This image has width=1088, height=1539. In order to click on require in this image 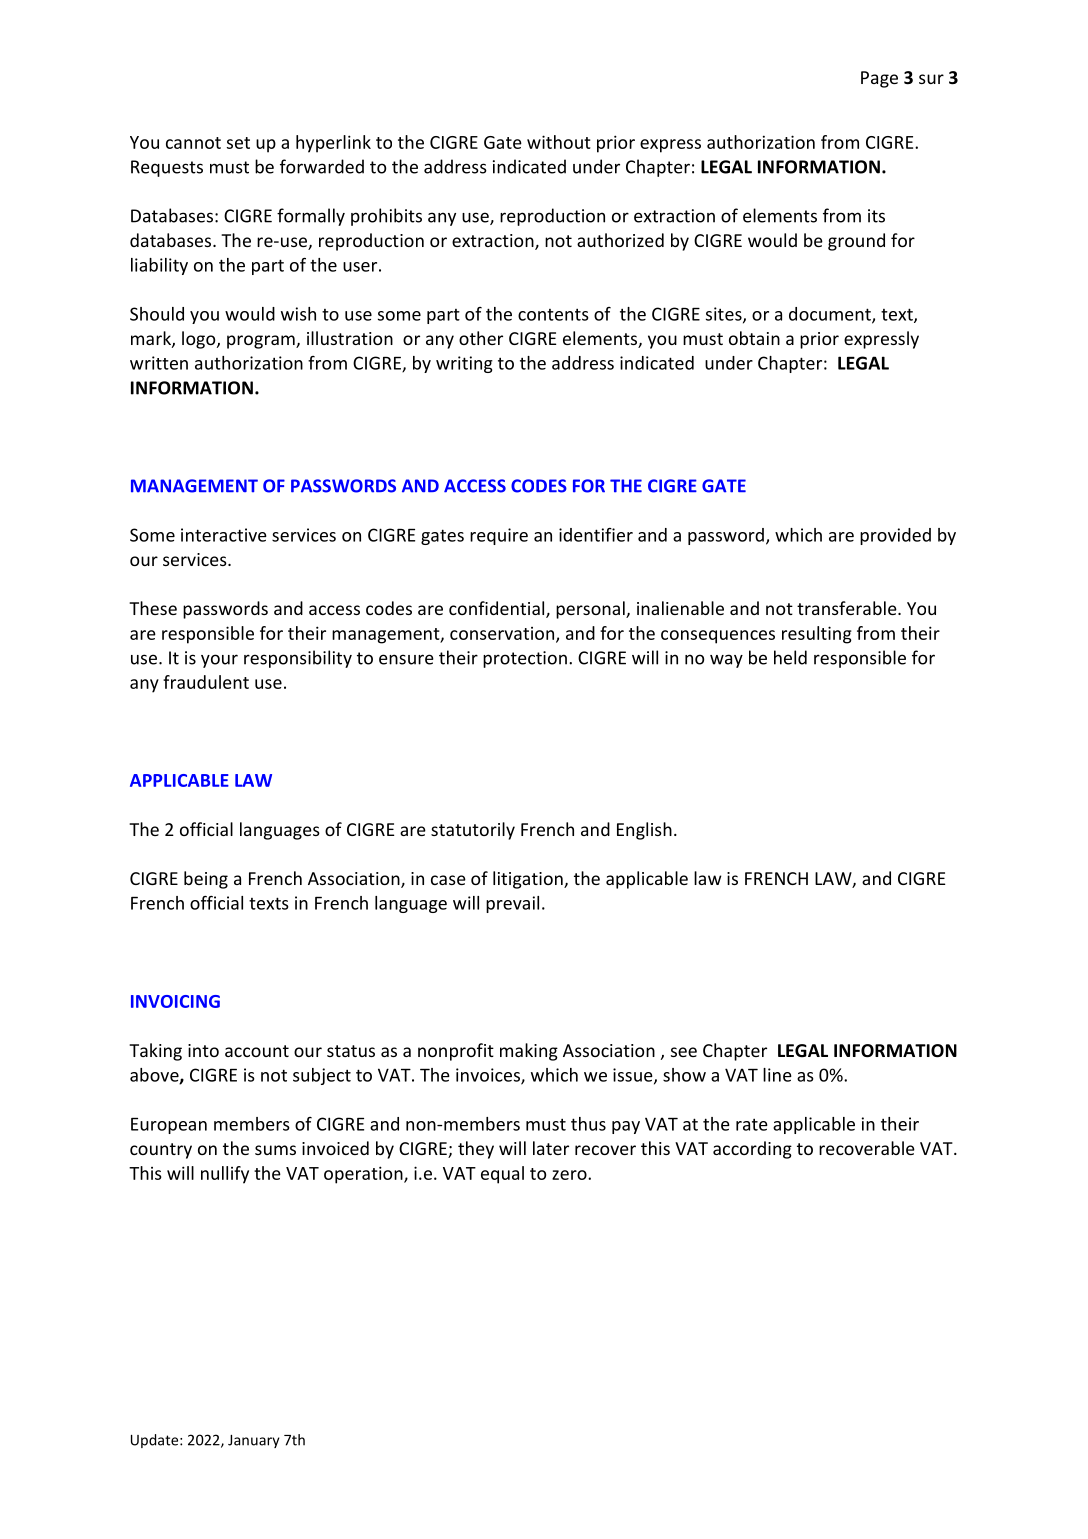, I will do `click(499, 536)`.
